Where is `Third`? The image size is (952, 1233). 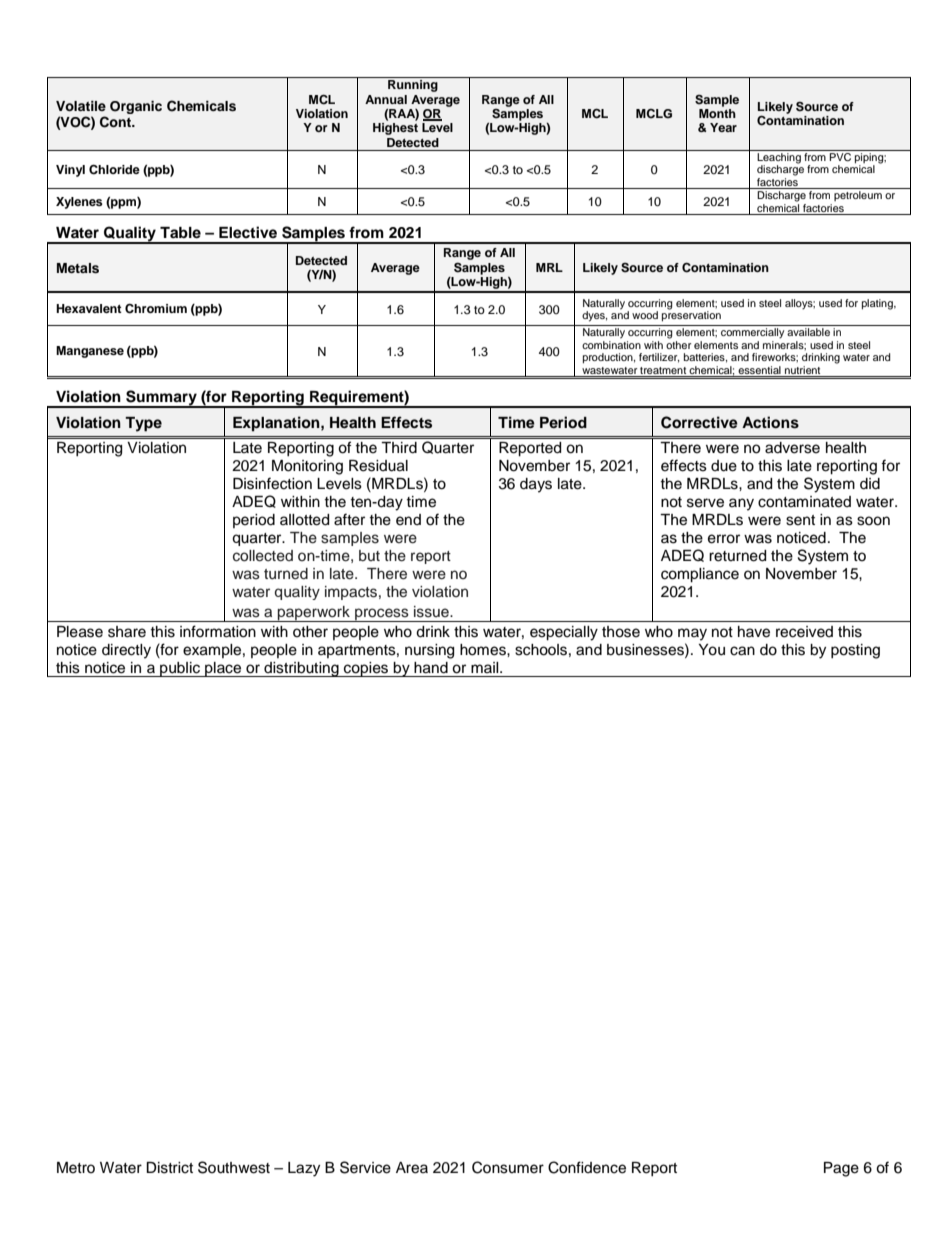
Third is located at coordinates (399, 448).
